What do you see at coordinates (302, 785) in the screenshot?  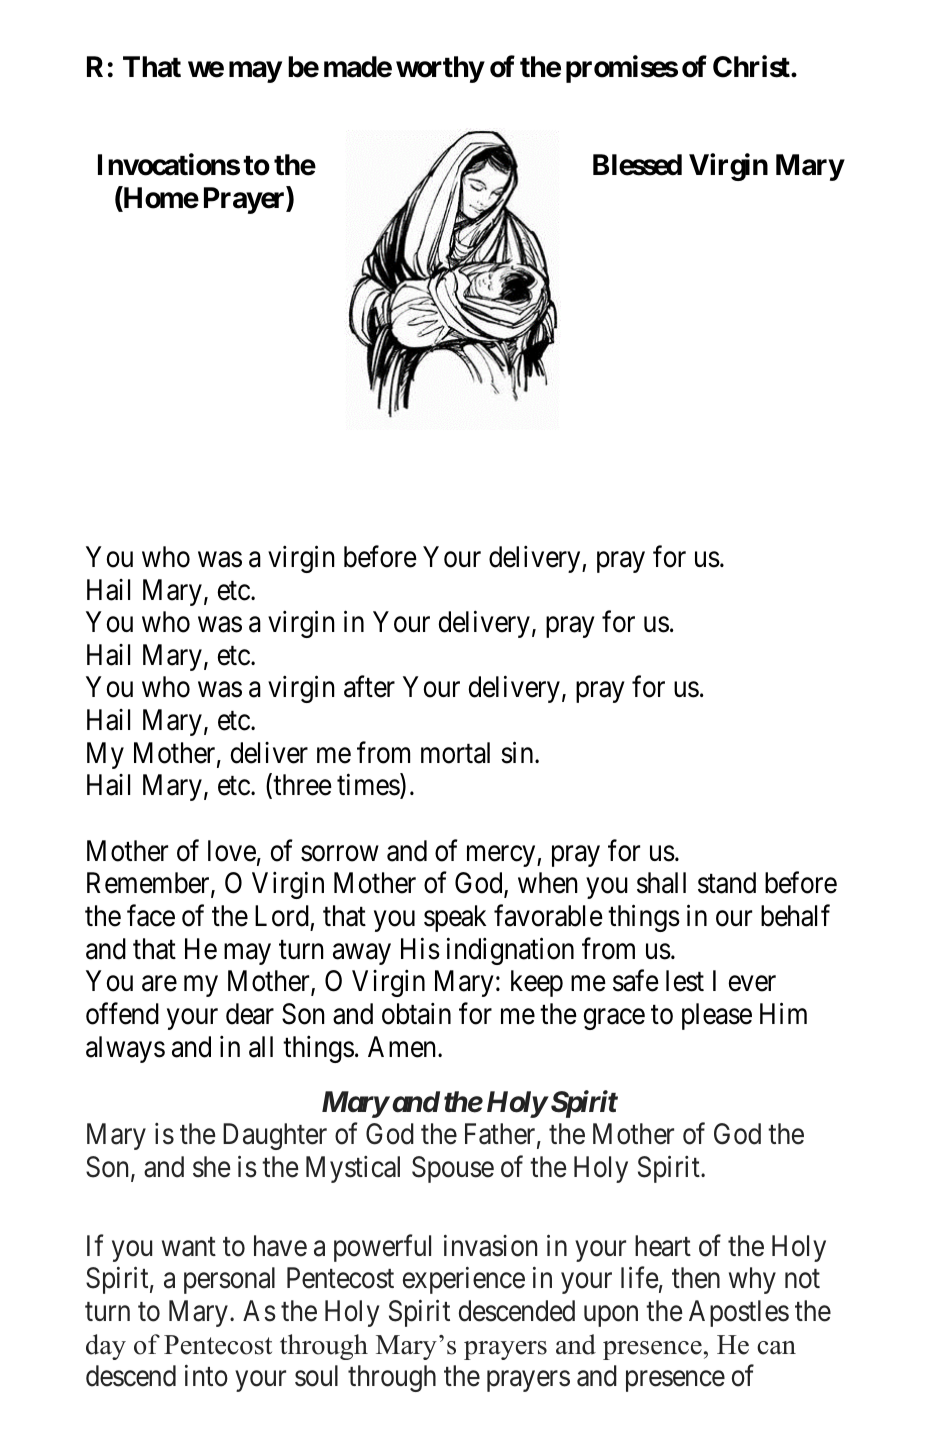 I see `three` at bounding box center [302, 785].
